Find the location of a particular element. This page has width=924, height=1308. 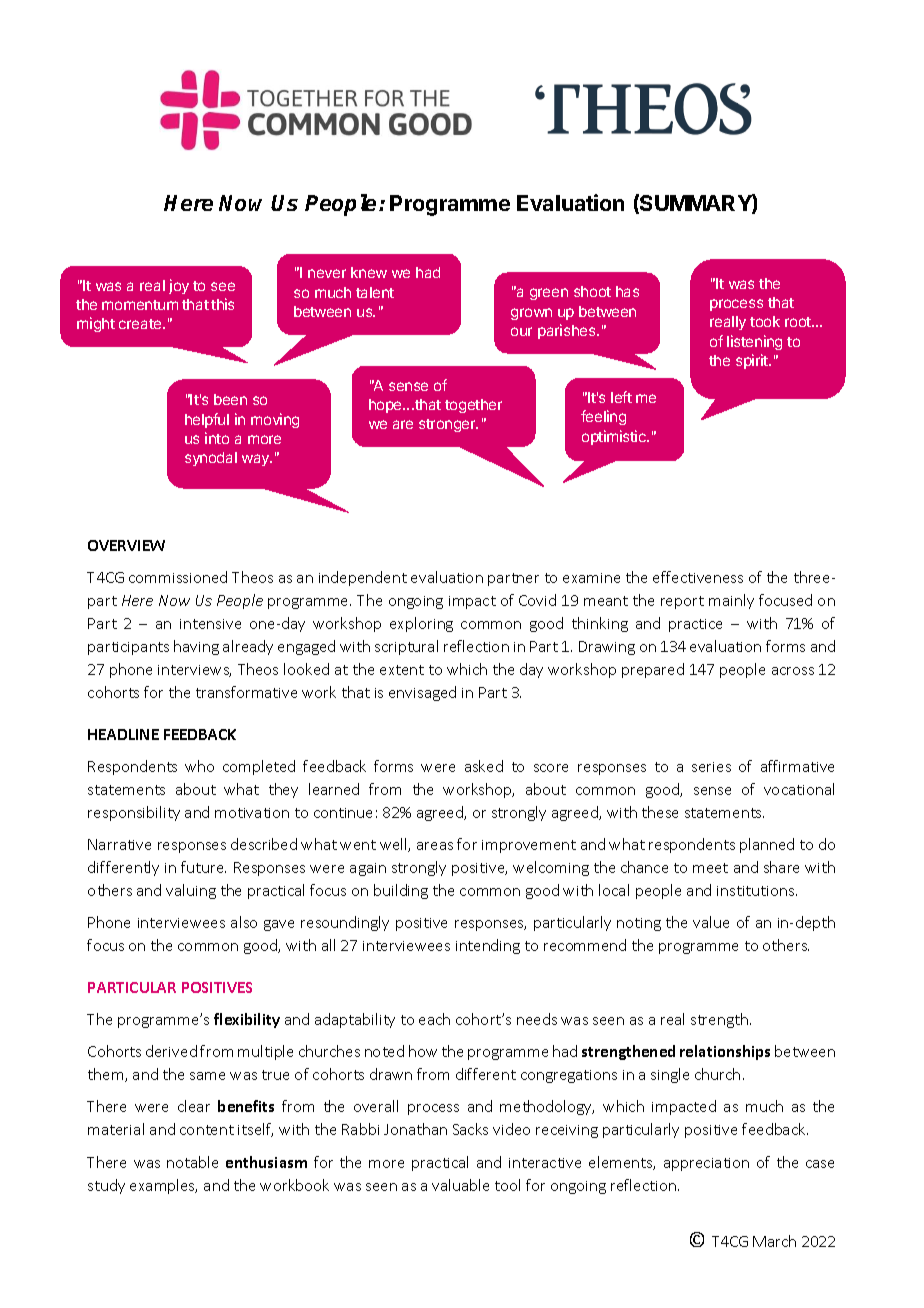

asked is located at coordinates (484, 766).
